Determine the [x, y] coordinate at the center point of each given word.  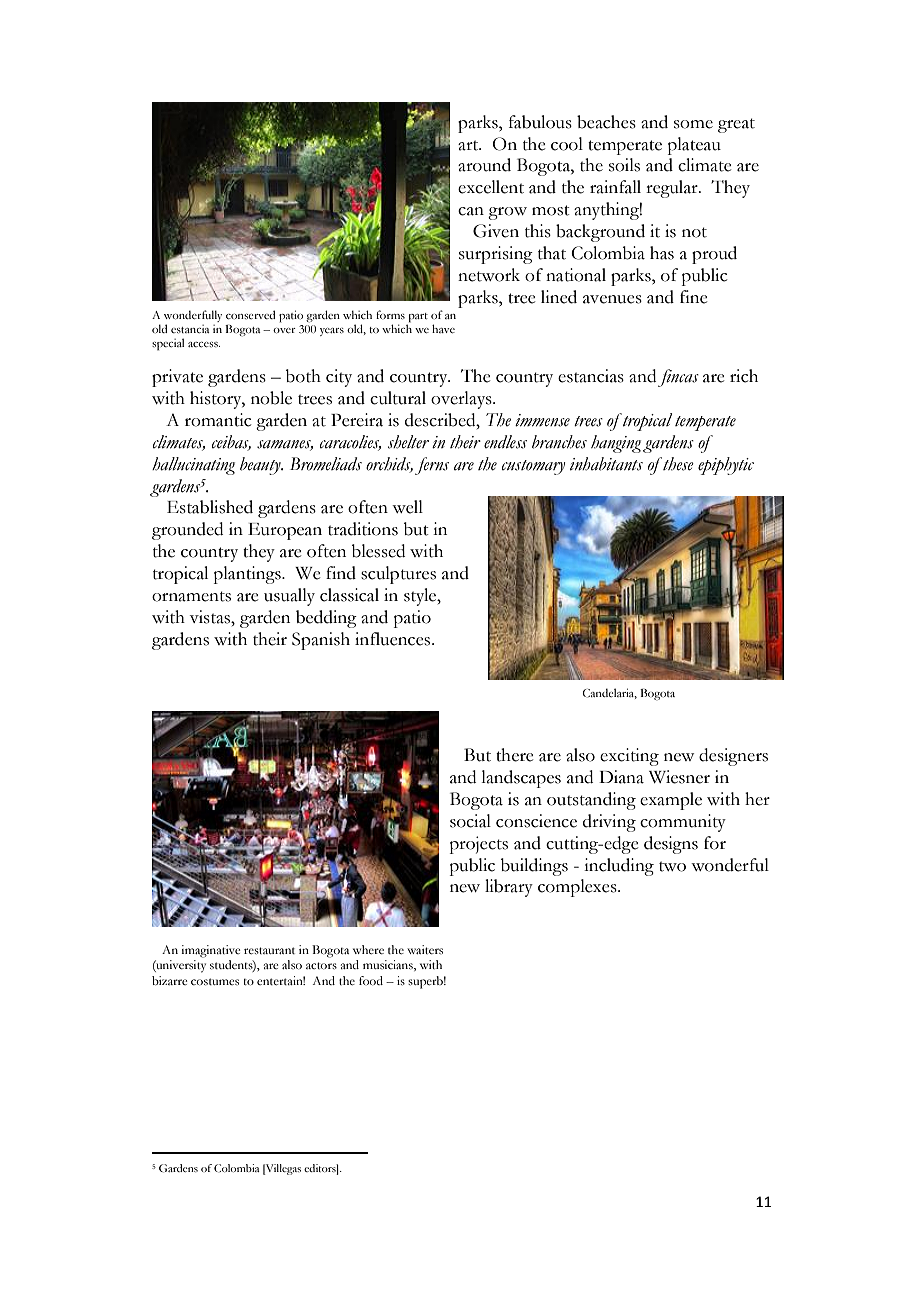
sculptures [398, 575]
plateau [694, 146]
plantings [248, 575]
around [484, 165]
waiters [425, 949]
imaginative [210, 951]
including [619, 867]
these [677, 464]
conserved [250, 314]
